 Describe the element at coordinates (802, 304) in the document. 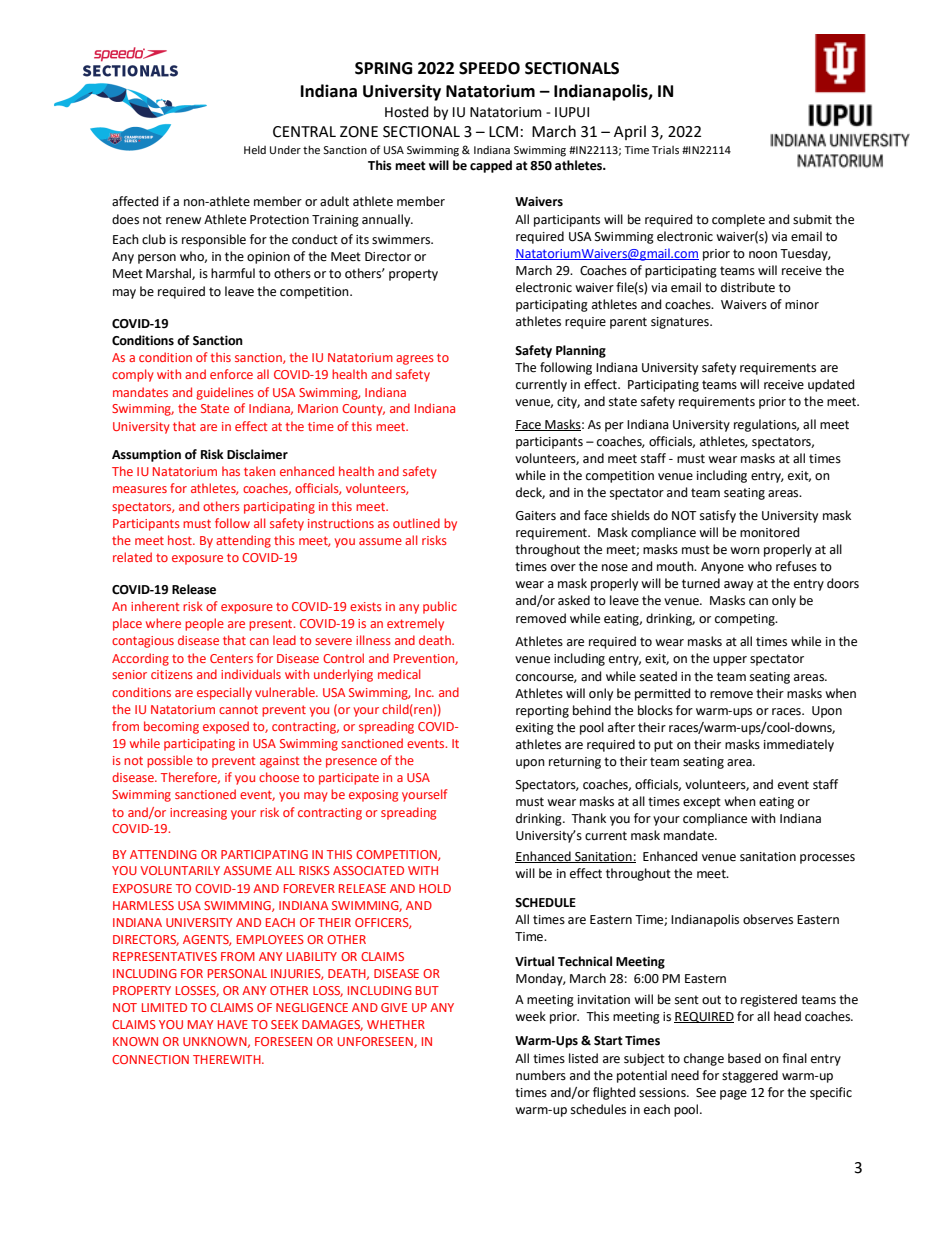

I see `minor` at that location.
